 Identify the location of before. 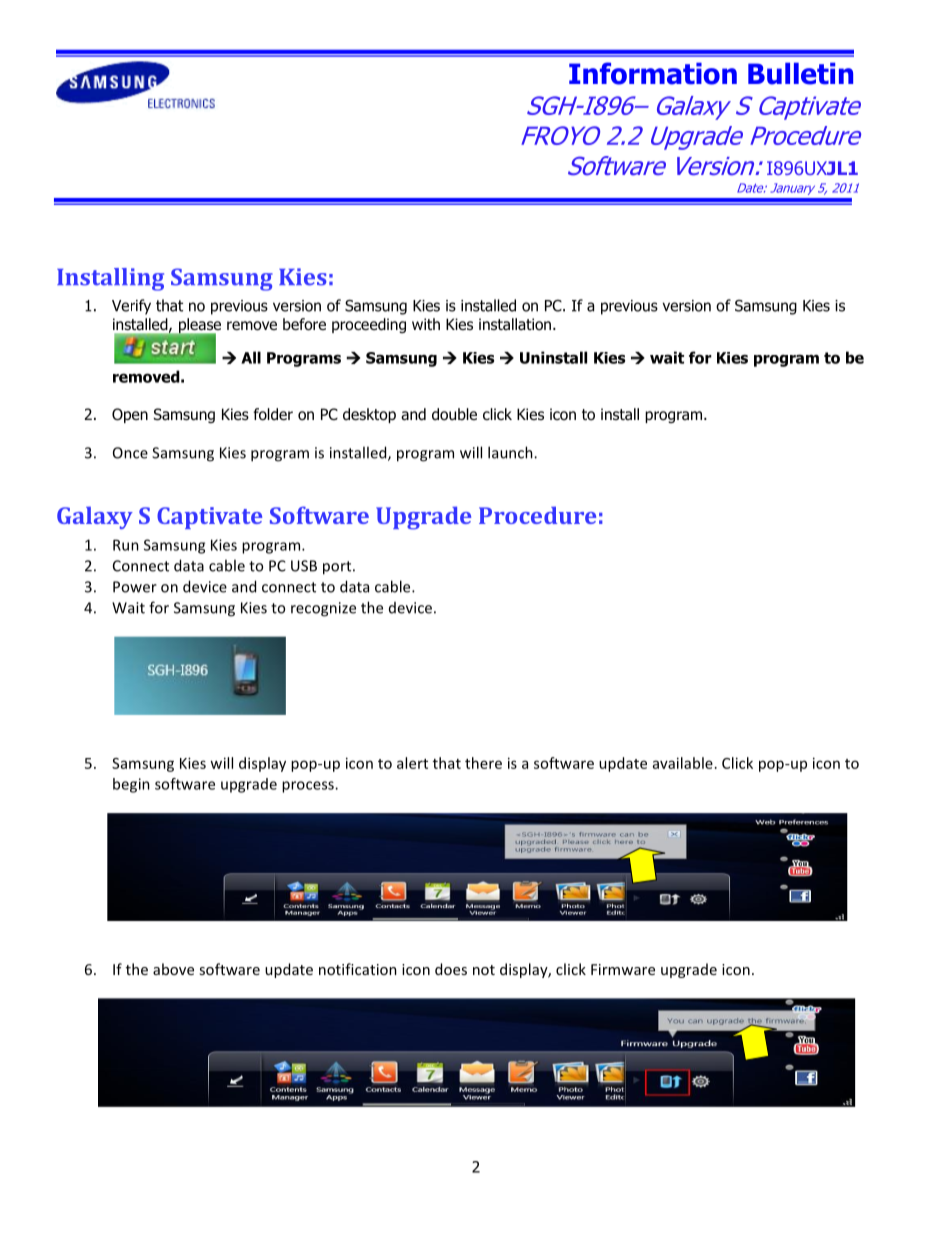
(304, 324).
